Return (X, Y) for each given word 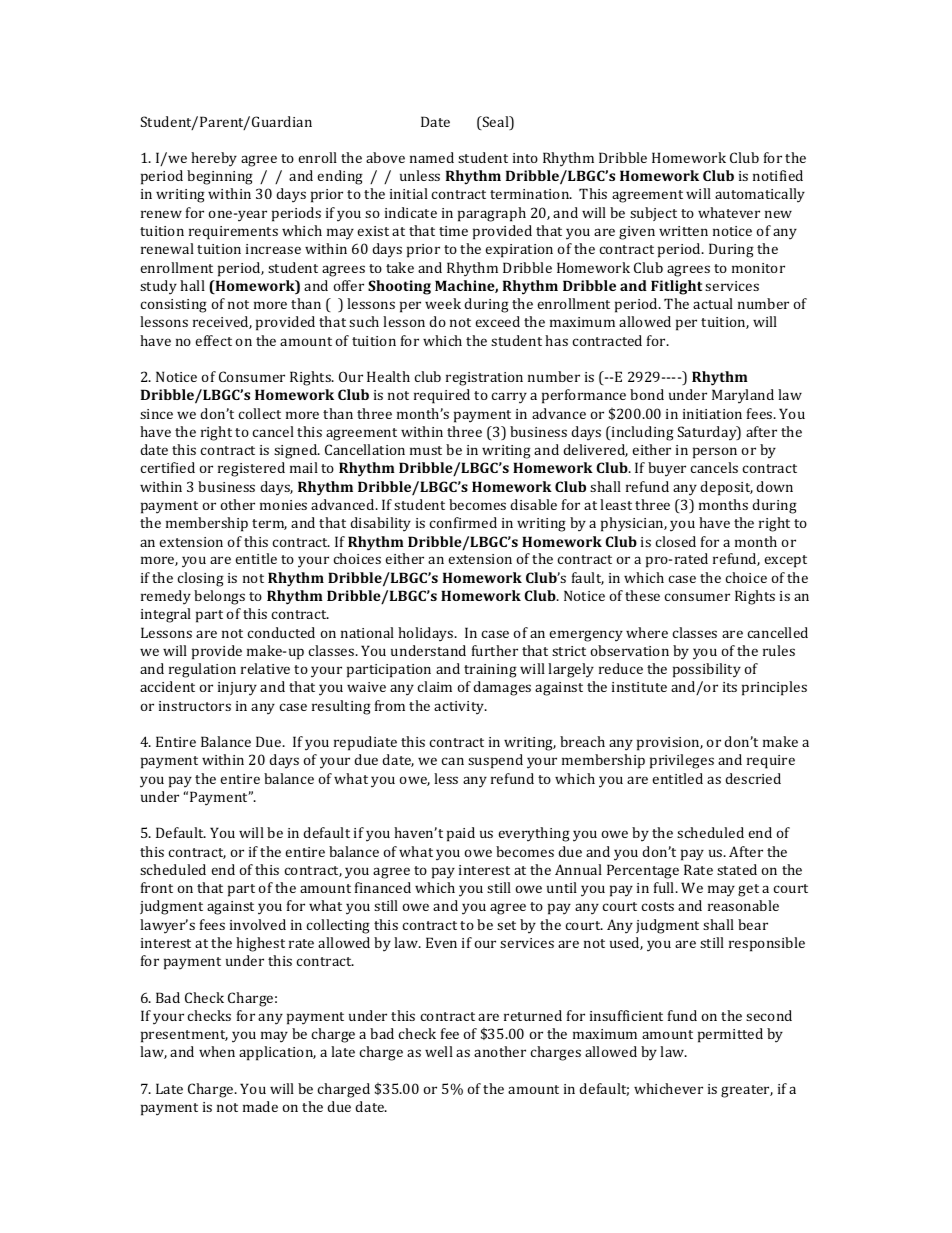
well (439, 1051)
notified (778, 175)
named (432, 157)
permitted (730, 1035)
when (217, 1051)
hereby (214, 159)
